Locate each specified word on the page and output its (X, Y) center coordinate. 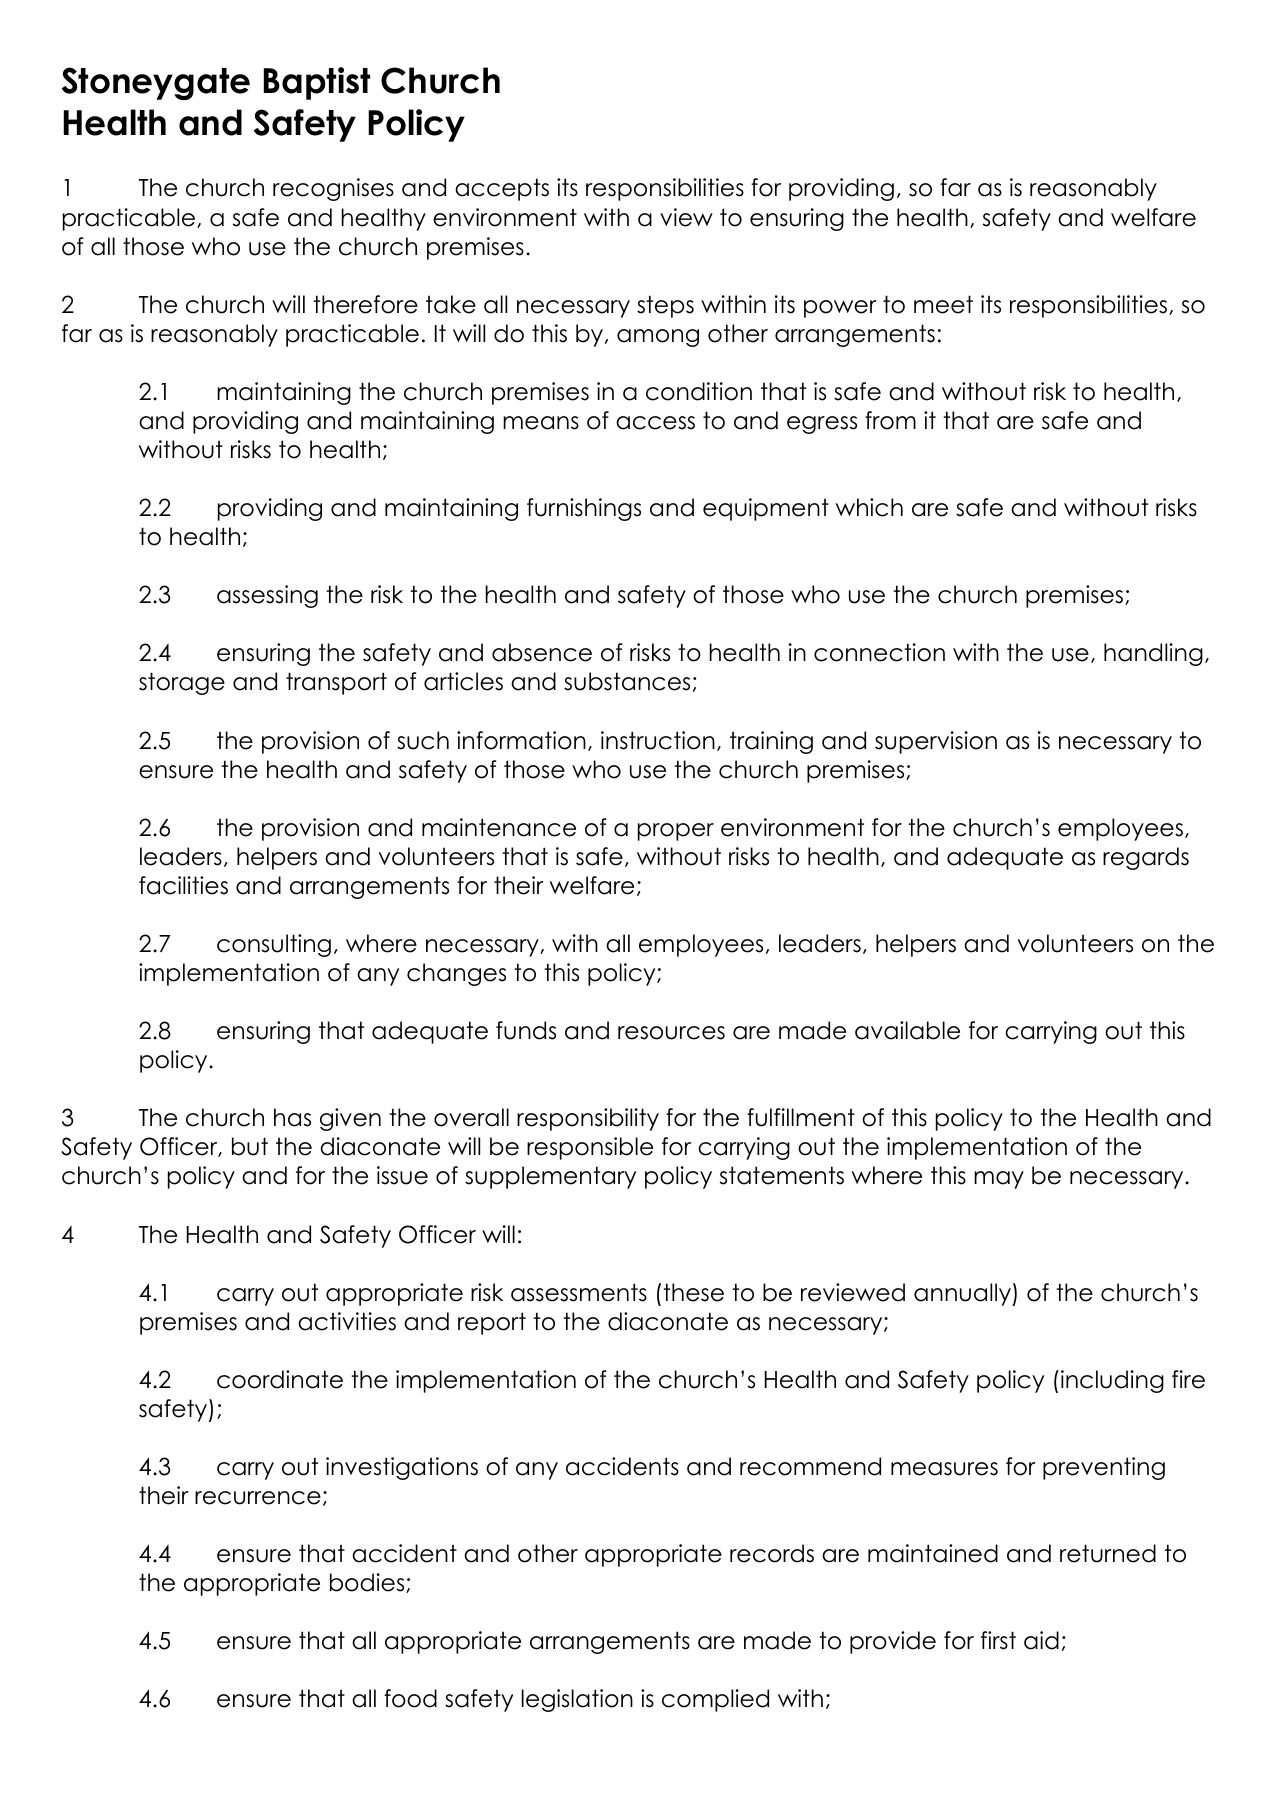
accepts (502, 189)
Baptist (317, 83)
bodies (368, 1583)
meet (943, 304)
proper (676, 832)
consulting (274, 945)
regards (1146, 858)
